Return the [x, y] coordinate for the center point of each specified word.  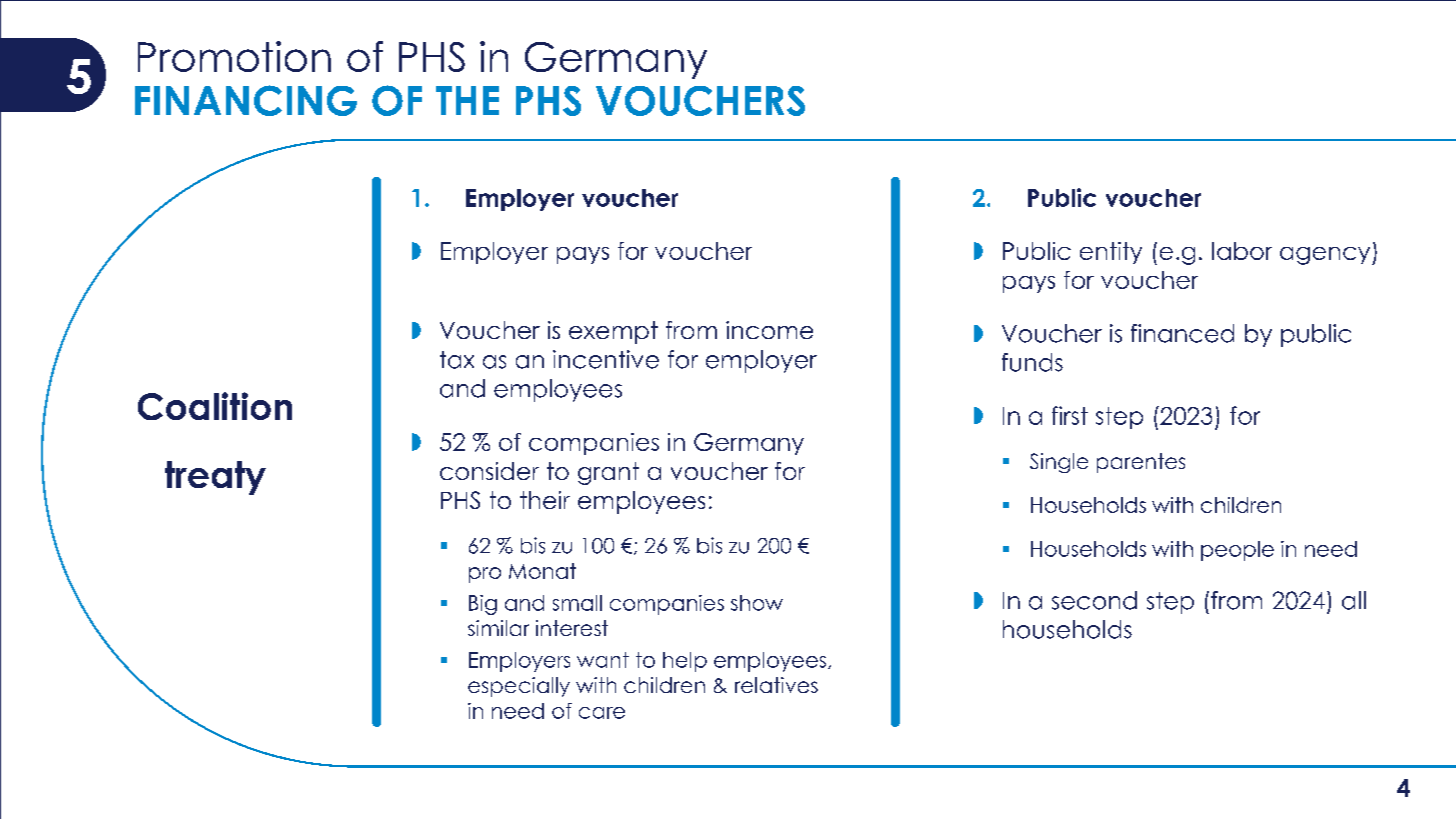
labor [1242, 251]
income [769, 330]
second [1094, 600]
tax [457, 360]
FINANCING [246, 100]
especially [519, 687]
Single [1059, 463]
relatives [776, 685]
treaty [215, 478]
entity [1111, 253]
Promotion [234, 56]
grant [608, 473]
